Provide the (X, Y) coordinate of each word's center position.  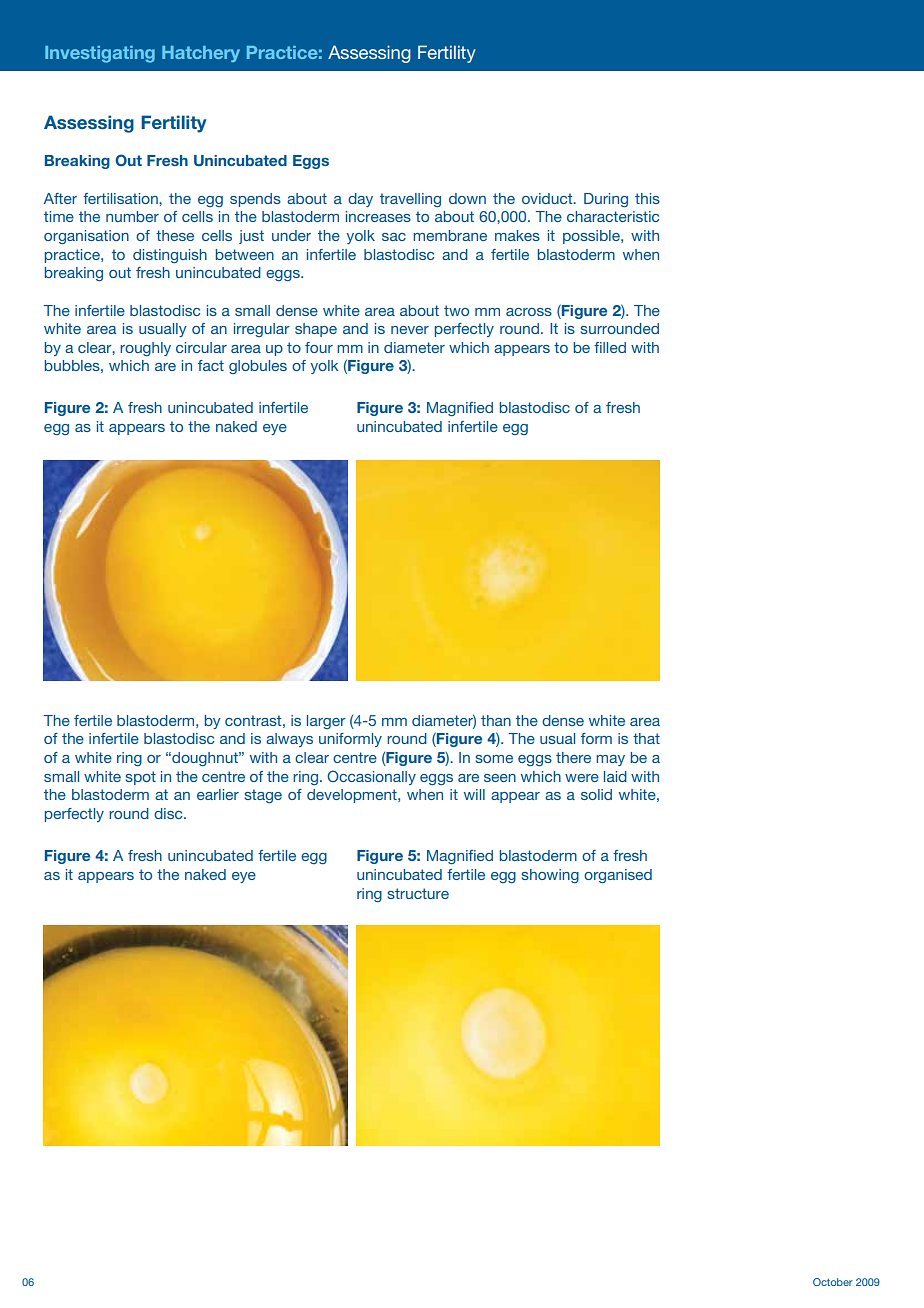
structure (418, 893)
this (647, 198)
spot (141, 778)
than (496, 720)
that (646, 738)
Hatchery (201, 54)
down (467, 198)
